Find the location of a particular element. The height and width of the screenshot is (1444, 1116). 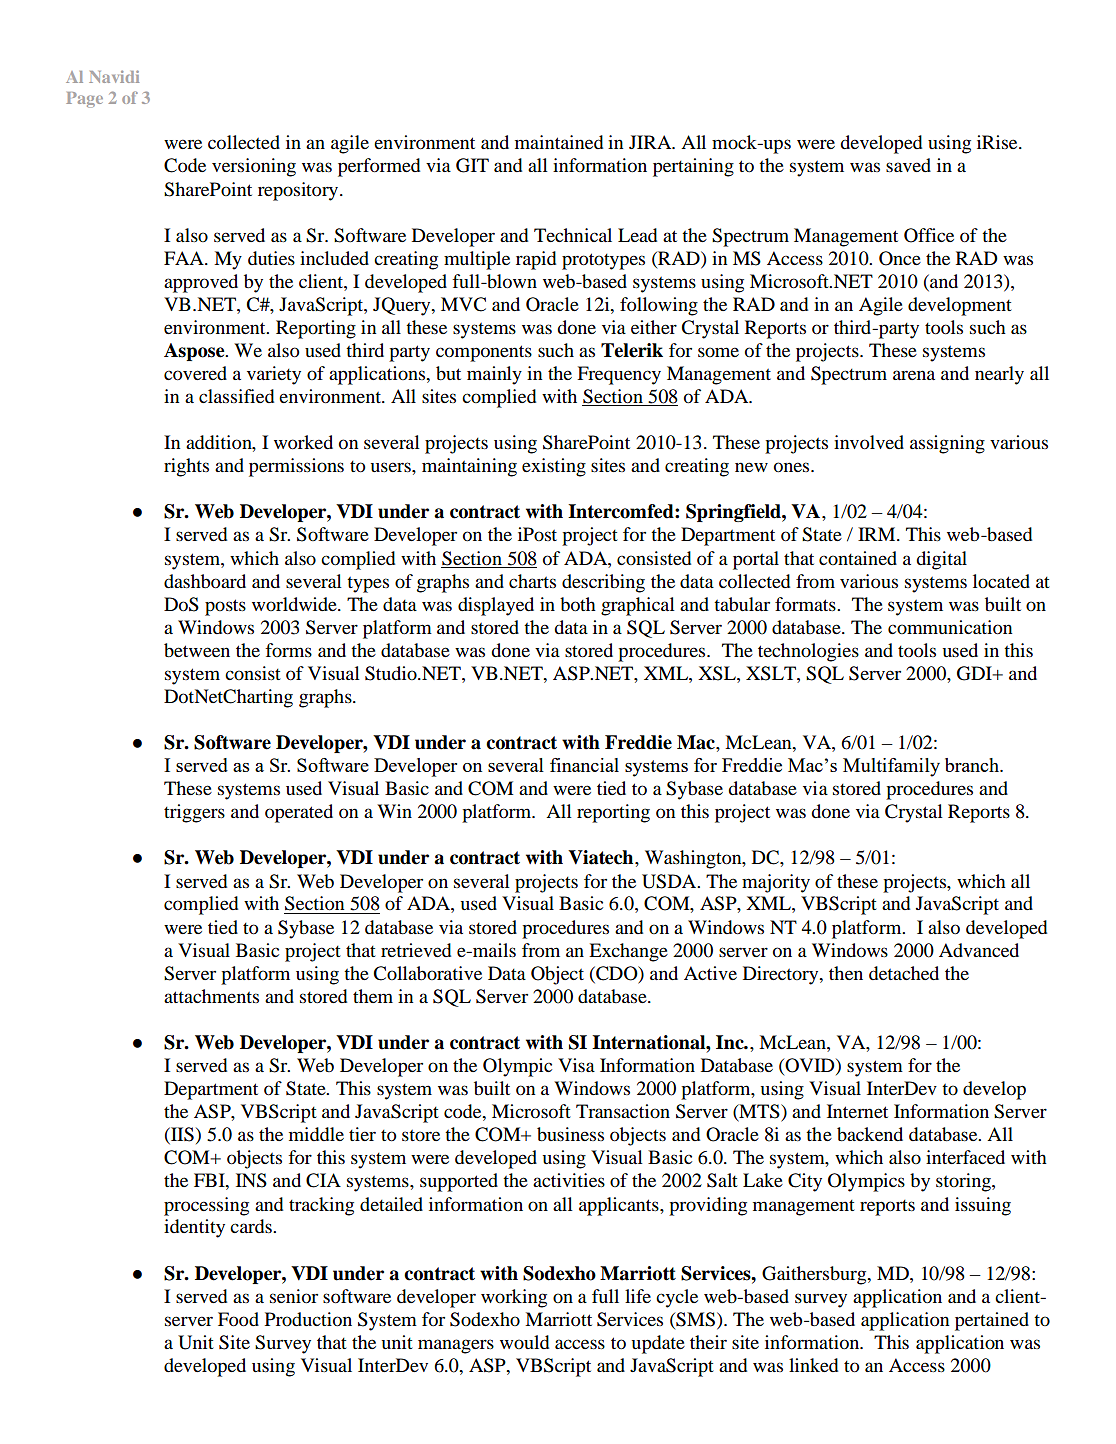

branch is located at coordinates (973, 765).
